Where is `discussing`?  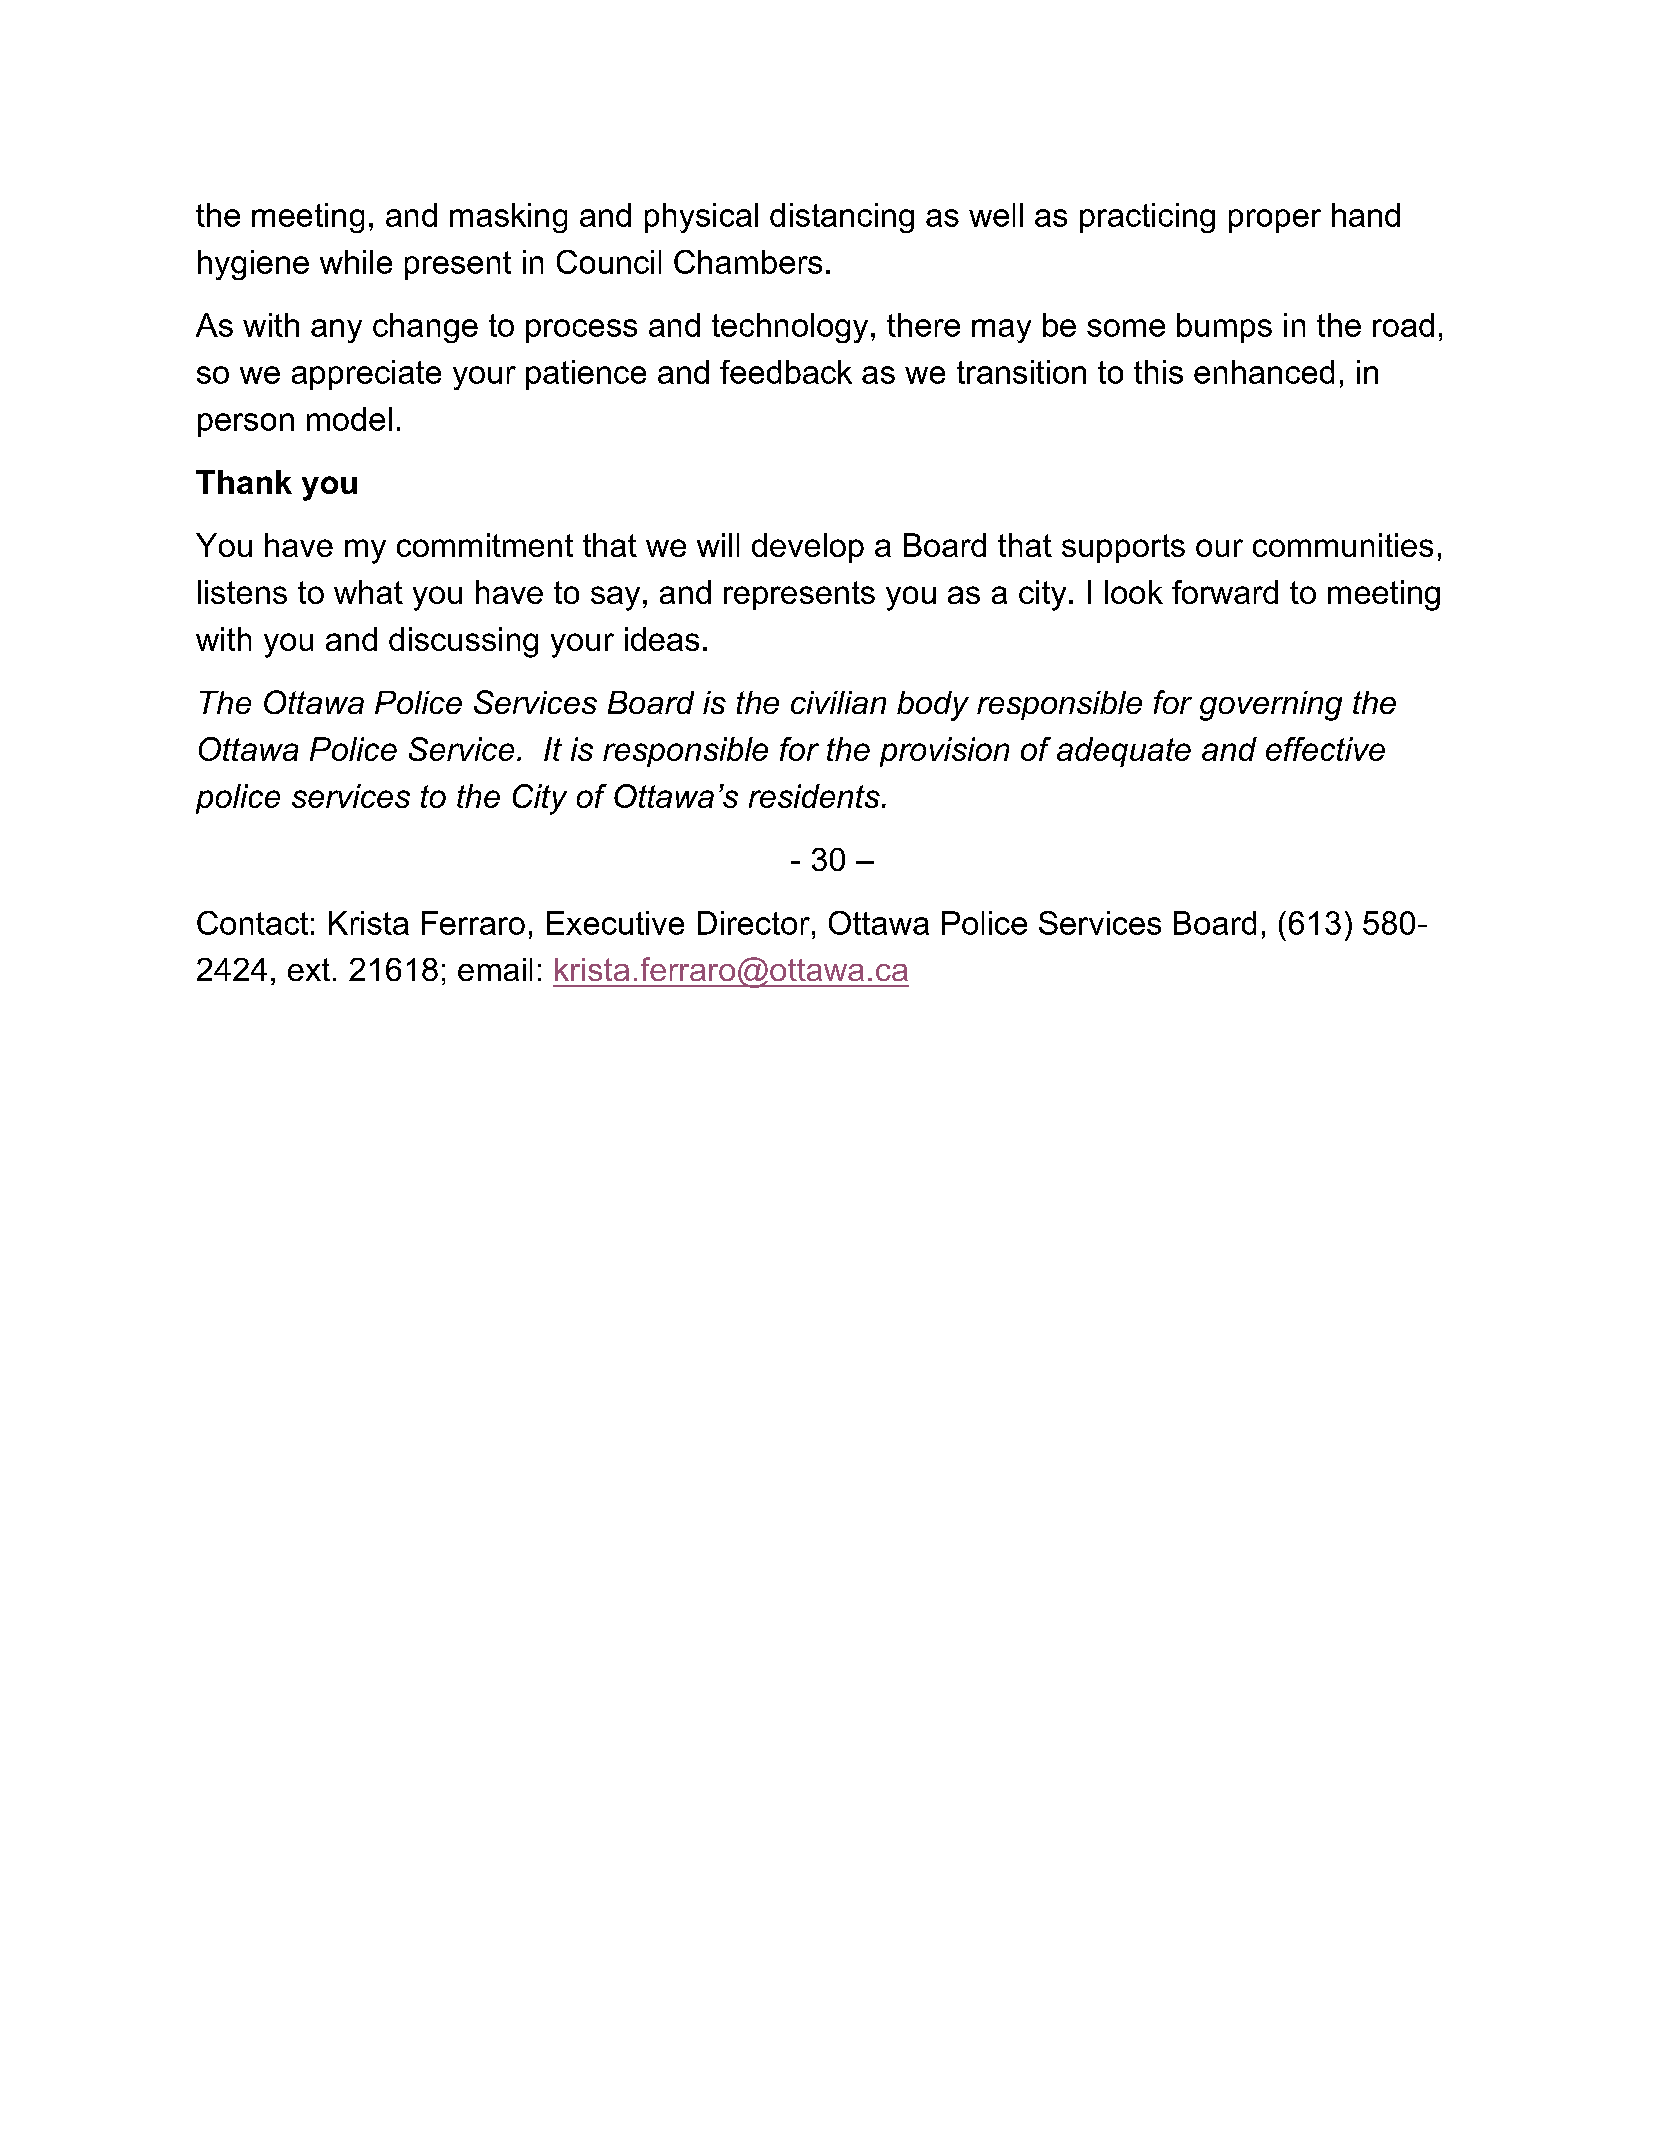 discussing is located at coordinates (463, 642).
